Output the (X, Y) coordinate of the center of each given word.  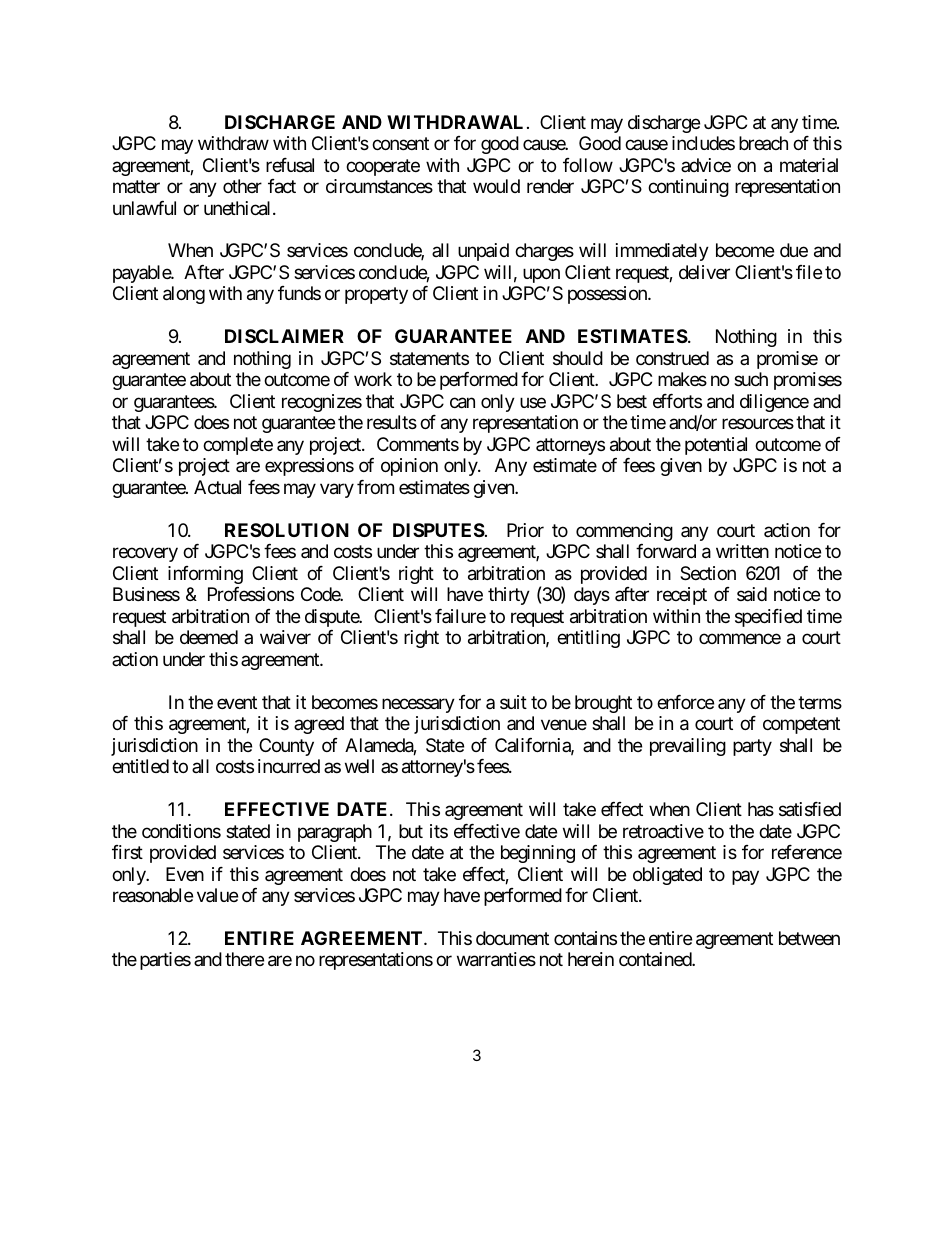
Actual (217, 487)
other (242, 186)
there (244, 959)
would (496, 186)
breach (763, 143)
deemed (209, 637)
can (462, 403)
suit (513, 702)
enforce (685, 702)
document (512, 938)
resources (758, 424)
